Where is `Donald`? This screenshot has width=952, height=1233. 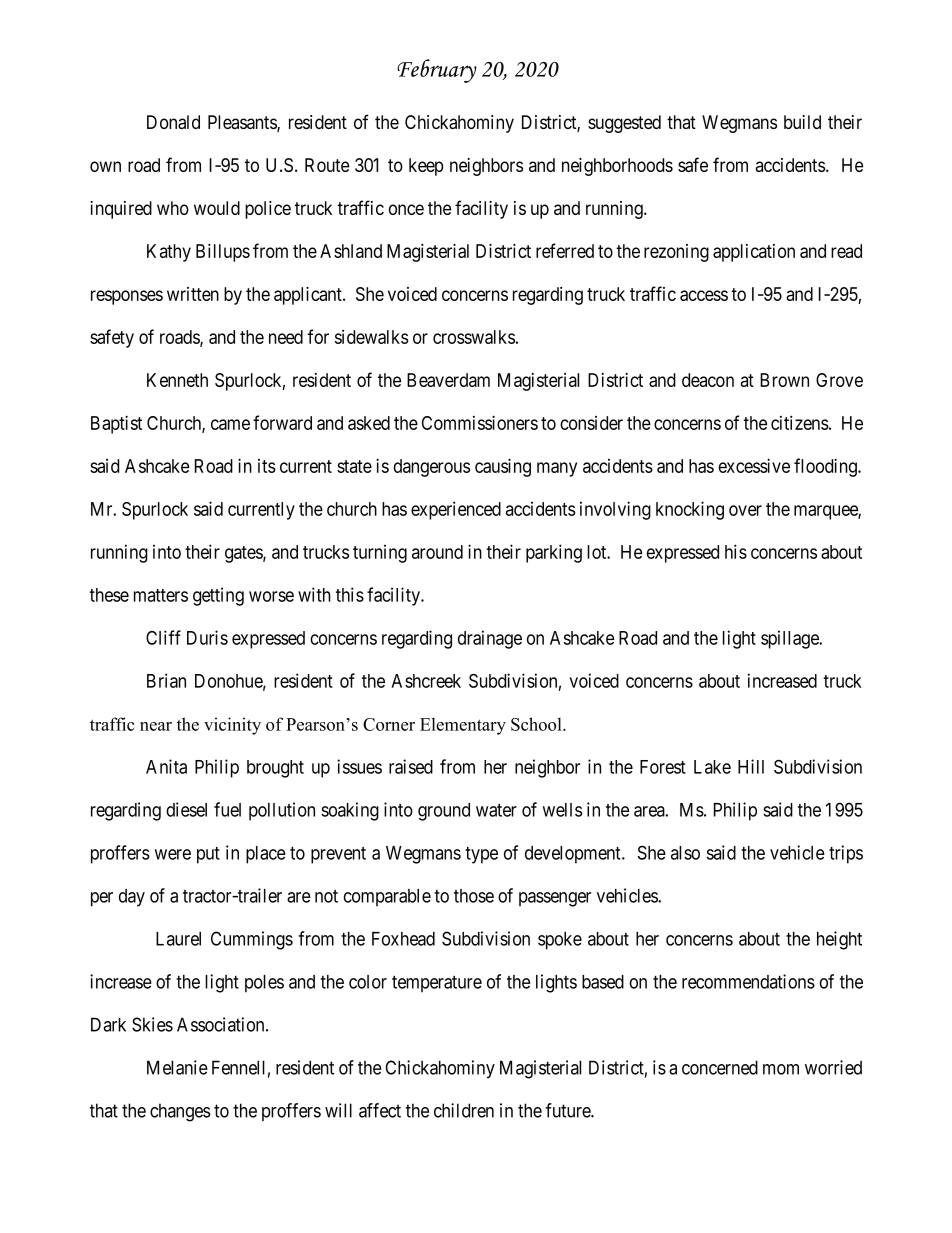
Donald is located at coordinates (173, 122).
